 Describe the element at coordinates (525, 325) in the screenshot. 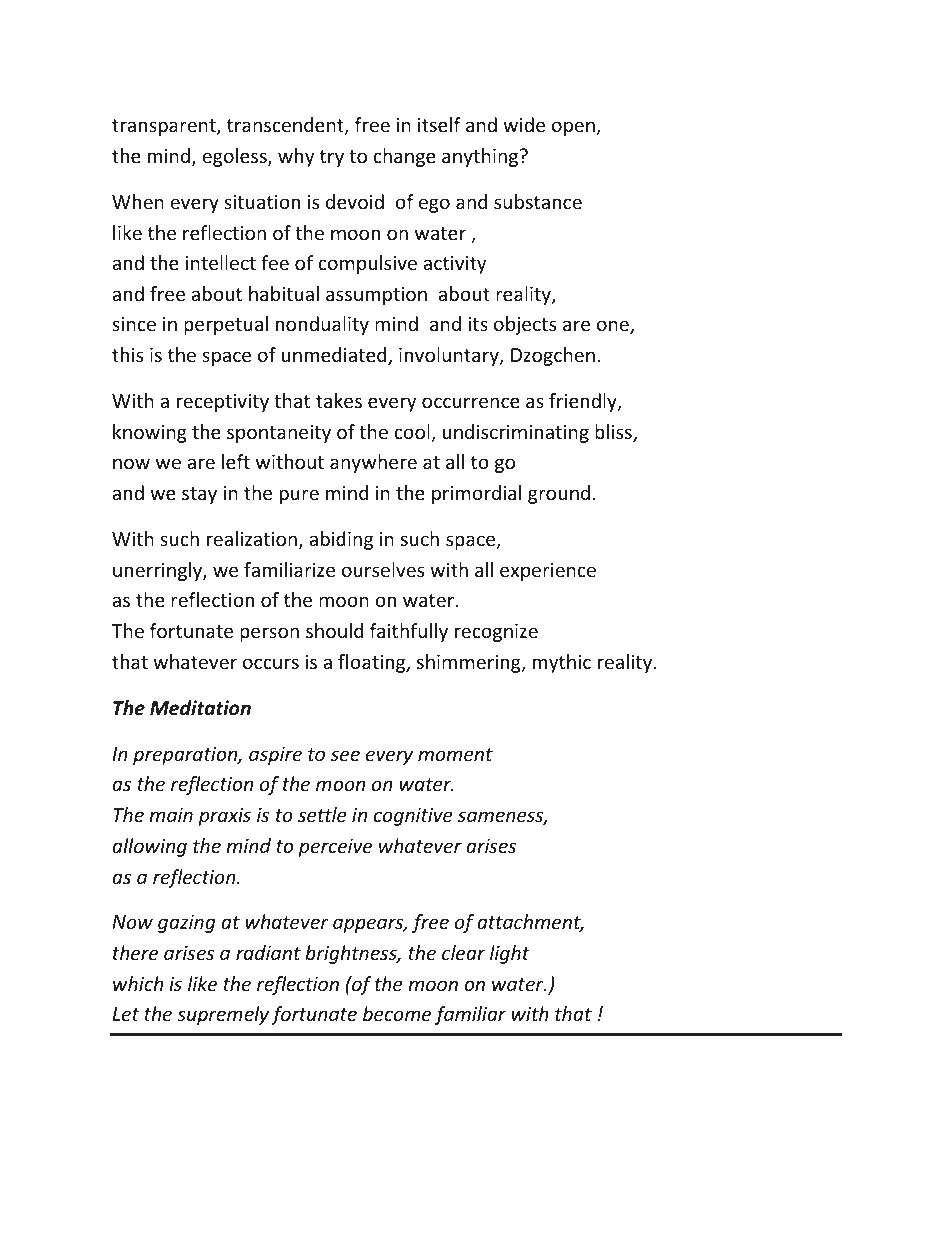

I see `objects` at that location.
